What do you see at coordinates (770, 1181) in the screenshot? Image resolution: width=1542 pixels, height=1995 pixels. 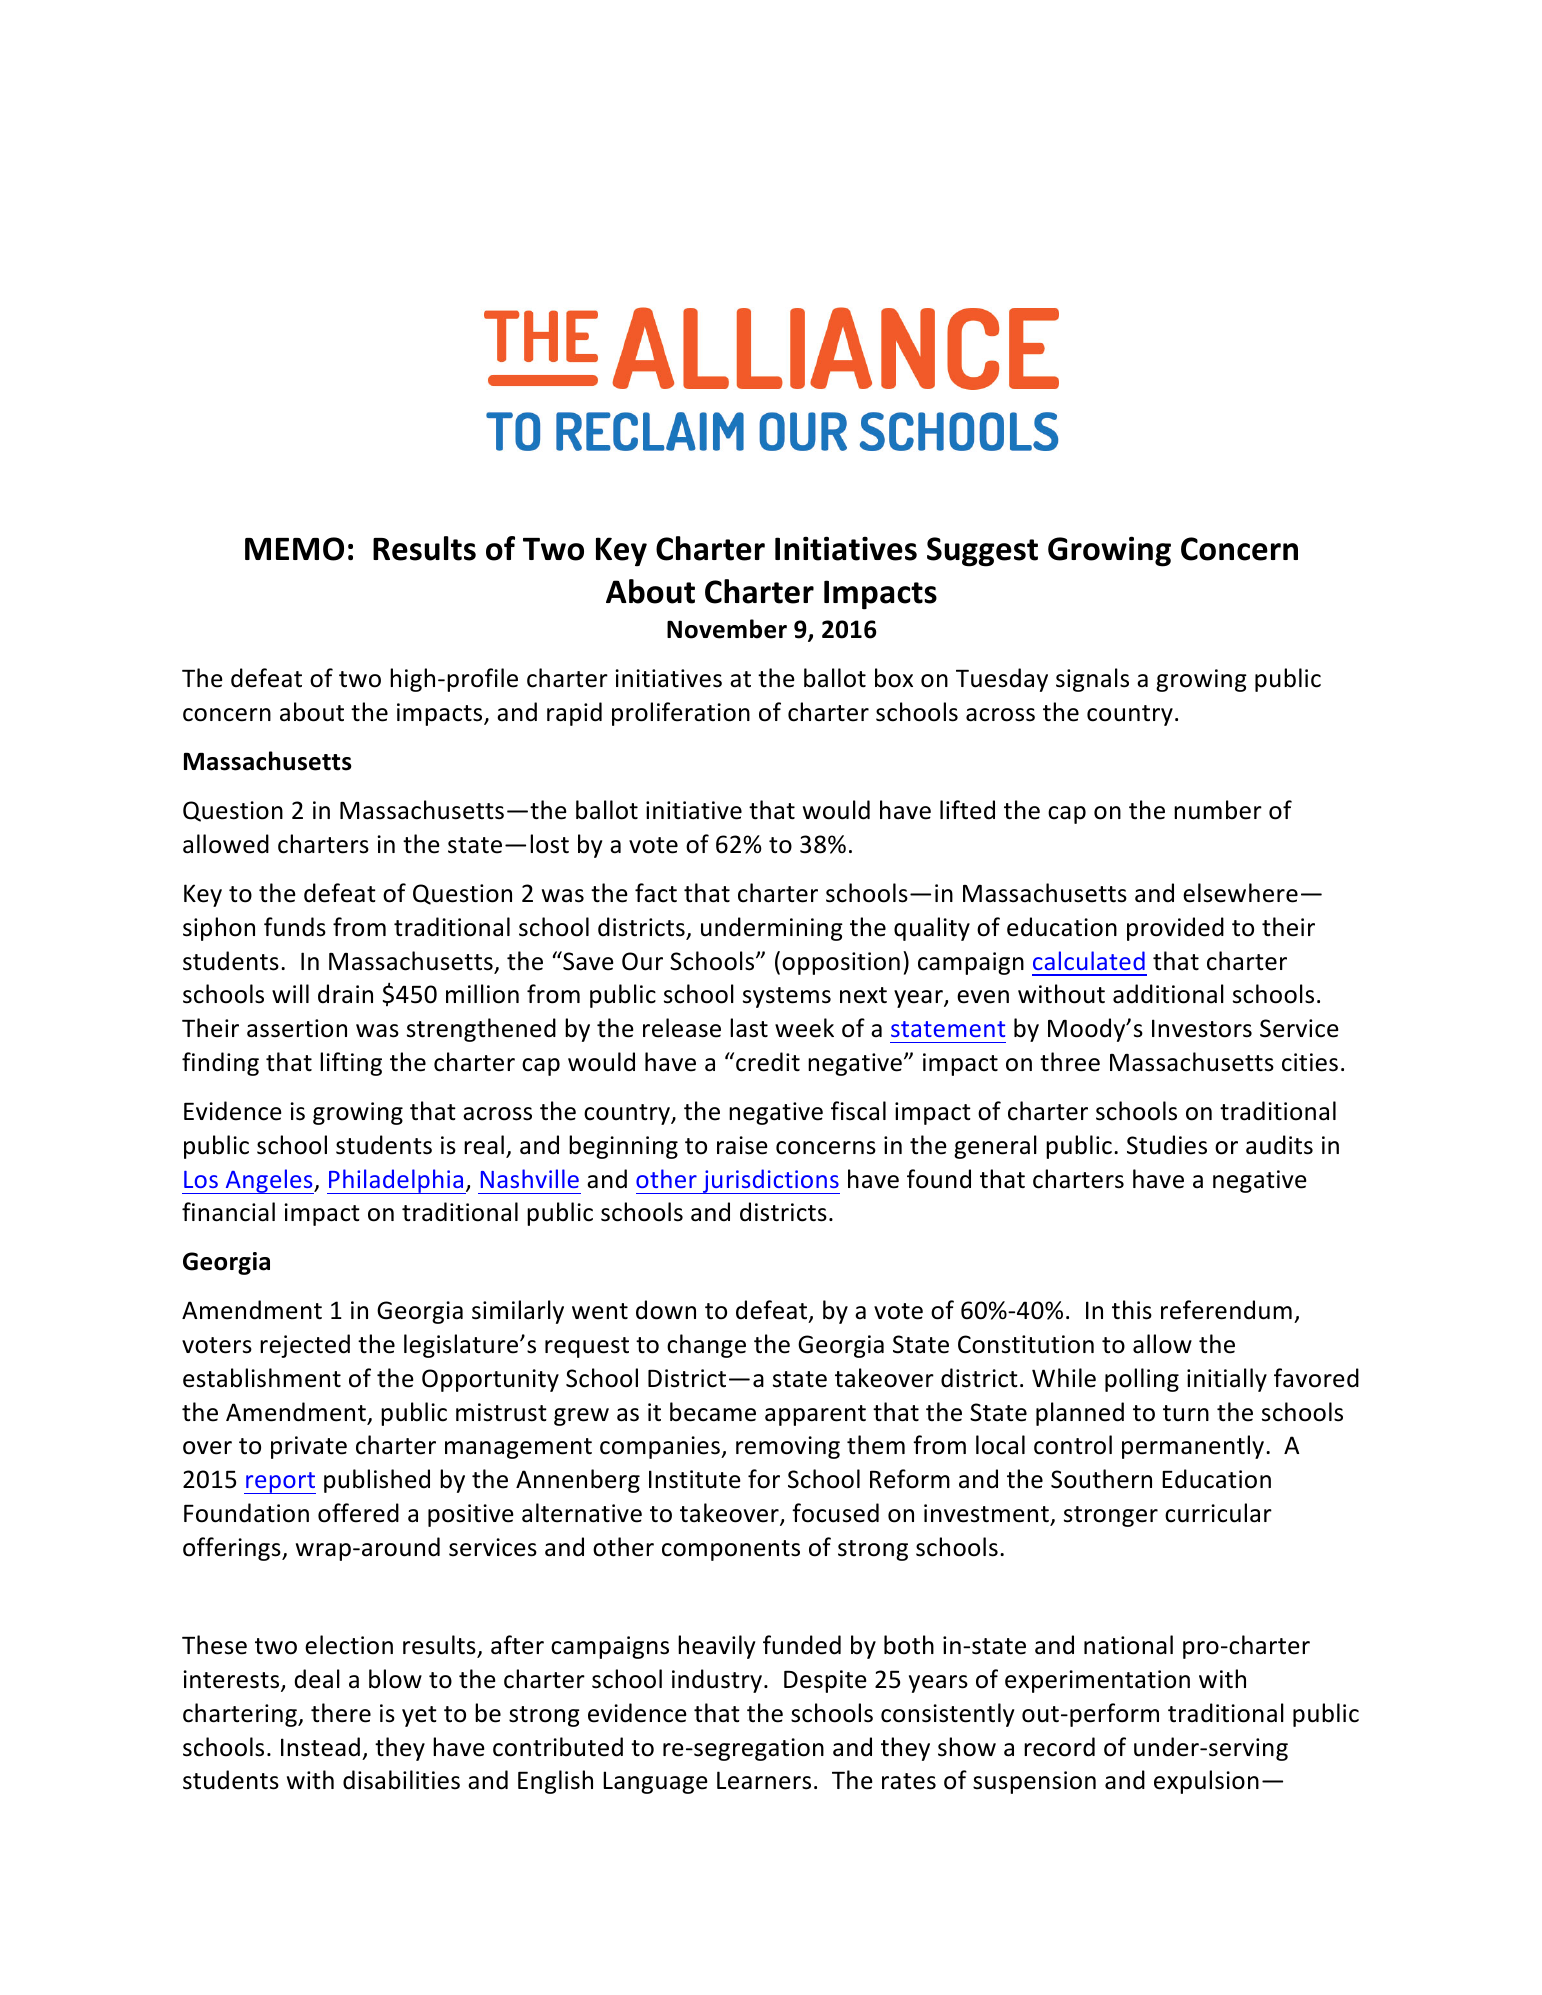 I see `jurisdictions` at bounding box center [770, 1181].
